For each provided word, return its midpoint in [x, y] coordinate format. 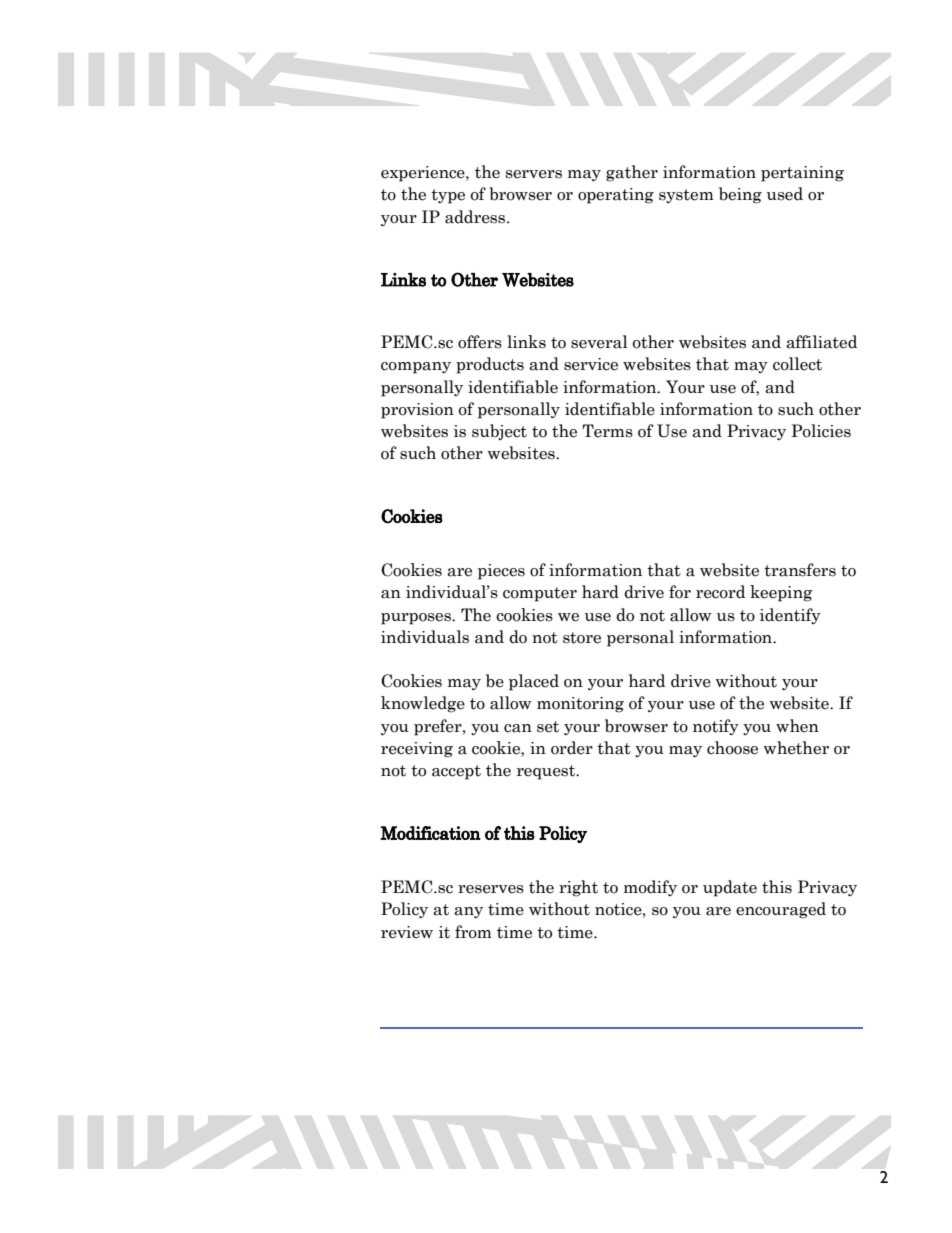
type [448, 196]
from [473, 932]
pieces [501, 572]
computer [540, 594]
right [578, 888]
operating [616, 196]
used [785, 194]
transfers [800, 570]
